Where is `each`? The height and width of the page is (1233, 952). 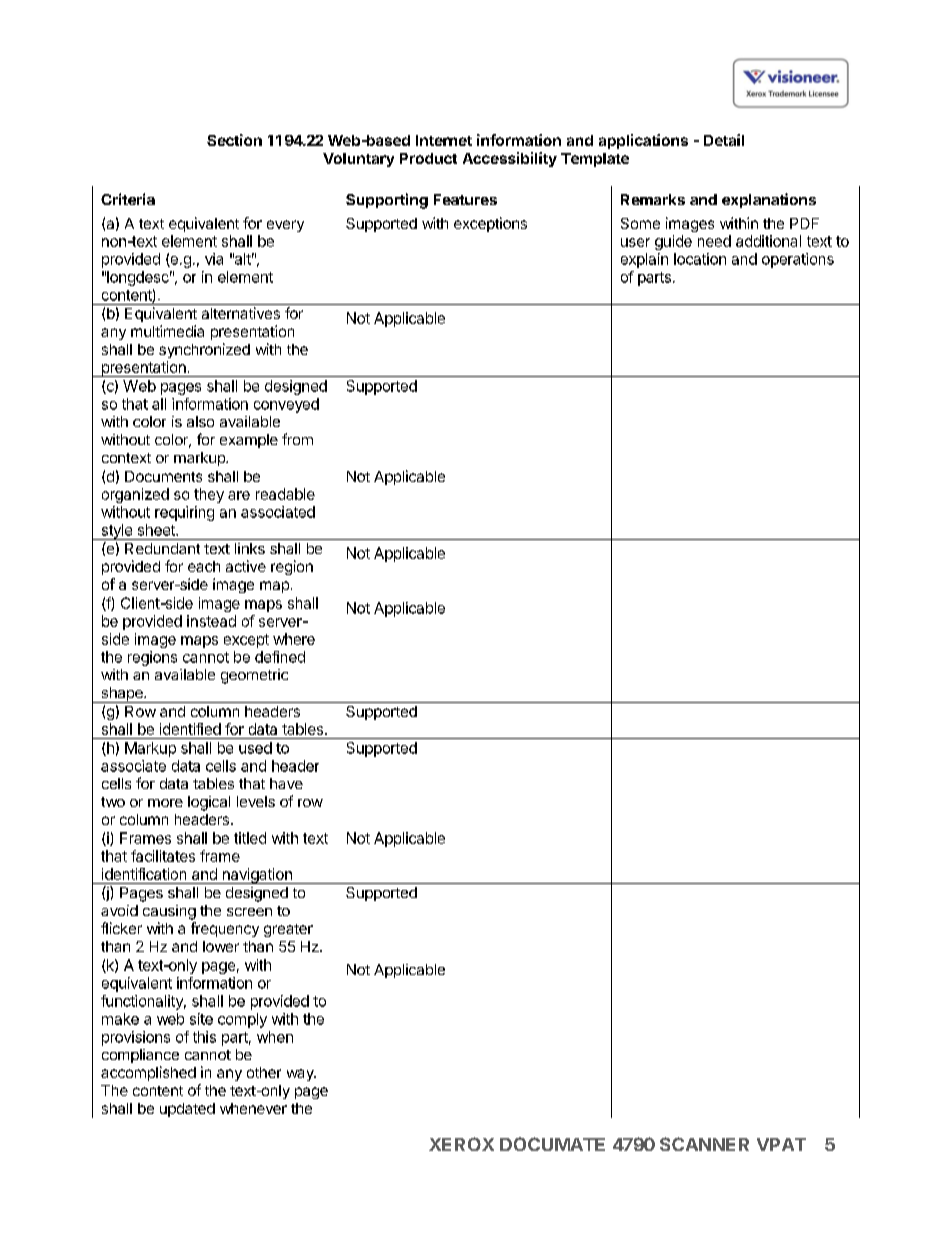
each is located at coordinates (204, 566).
